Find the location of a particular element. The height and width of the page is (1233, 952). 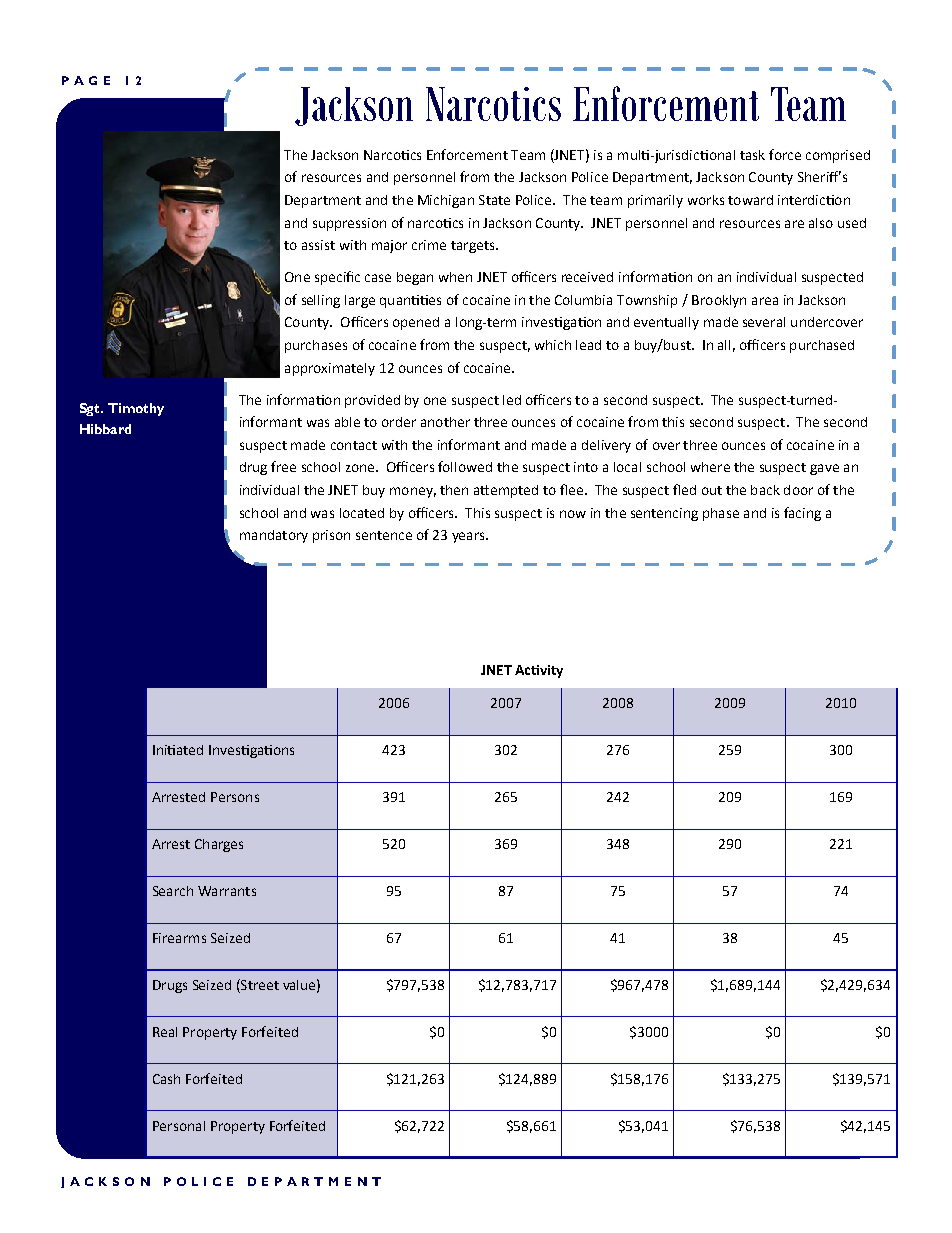

Charges is located at coordinates (219, 845).
